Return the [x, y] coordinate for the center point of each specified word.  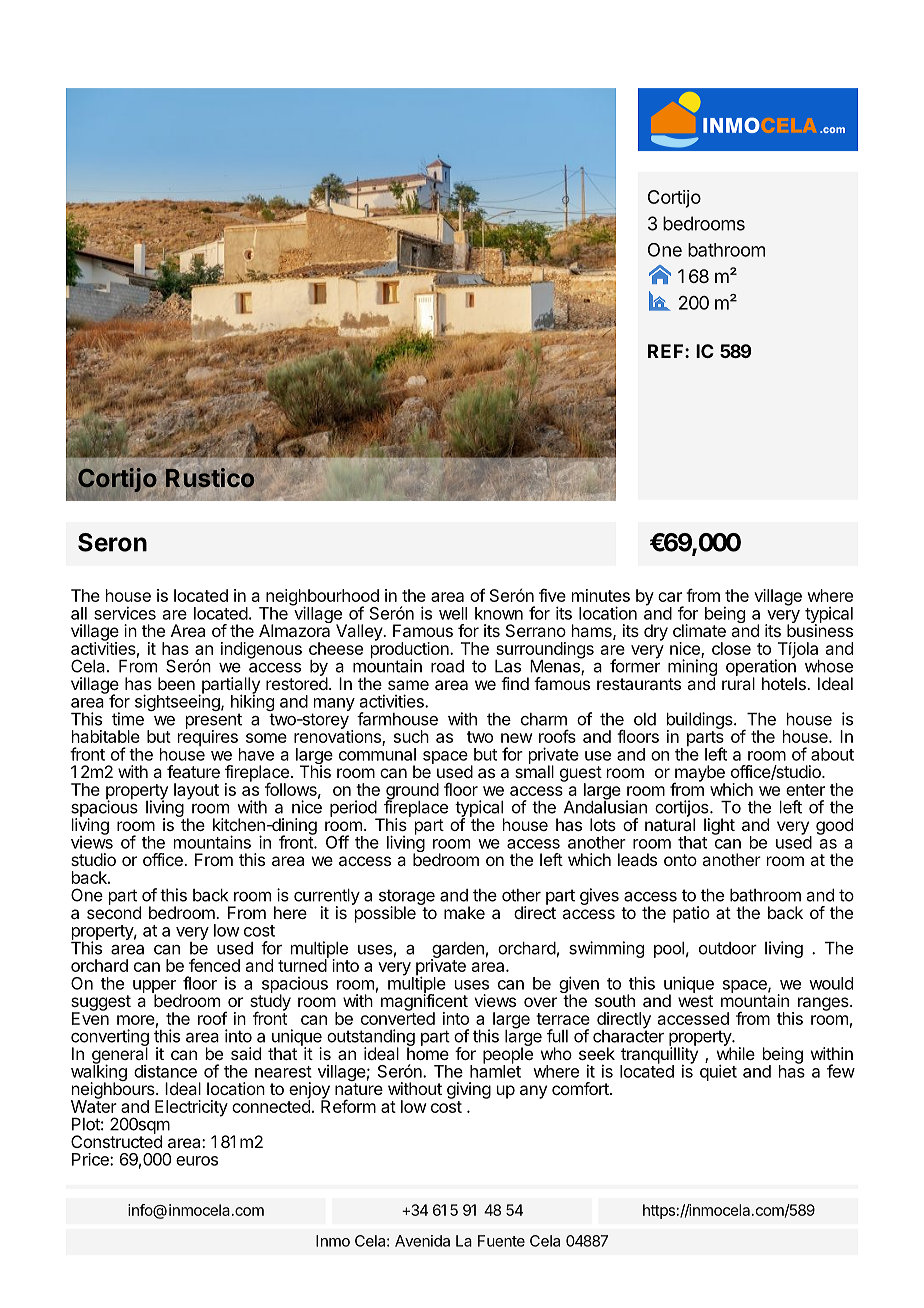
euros [197, 1161]
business [820, 629]
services [125, 613]
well [453, 613]
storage [407, 898]
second [114, 911]
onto [680, 860]
